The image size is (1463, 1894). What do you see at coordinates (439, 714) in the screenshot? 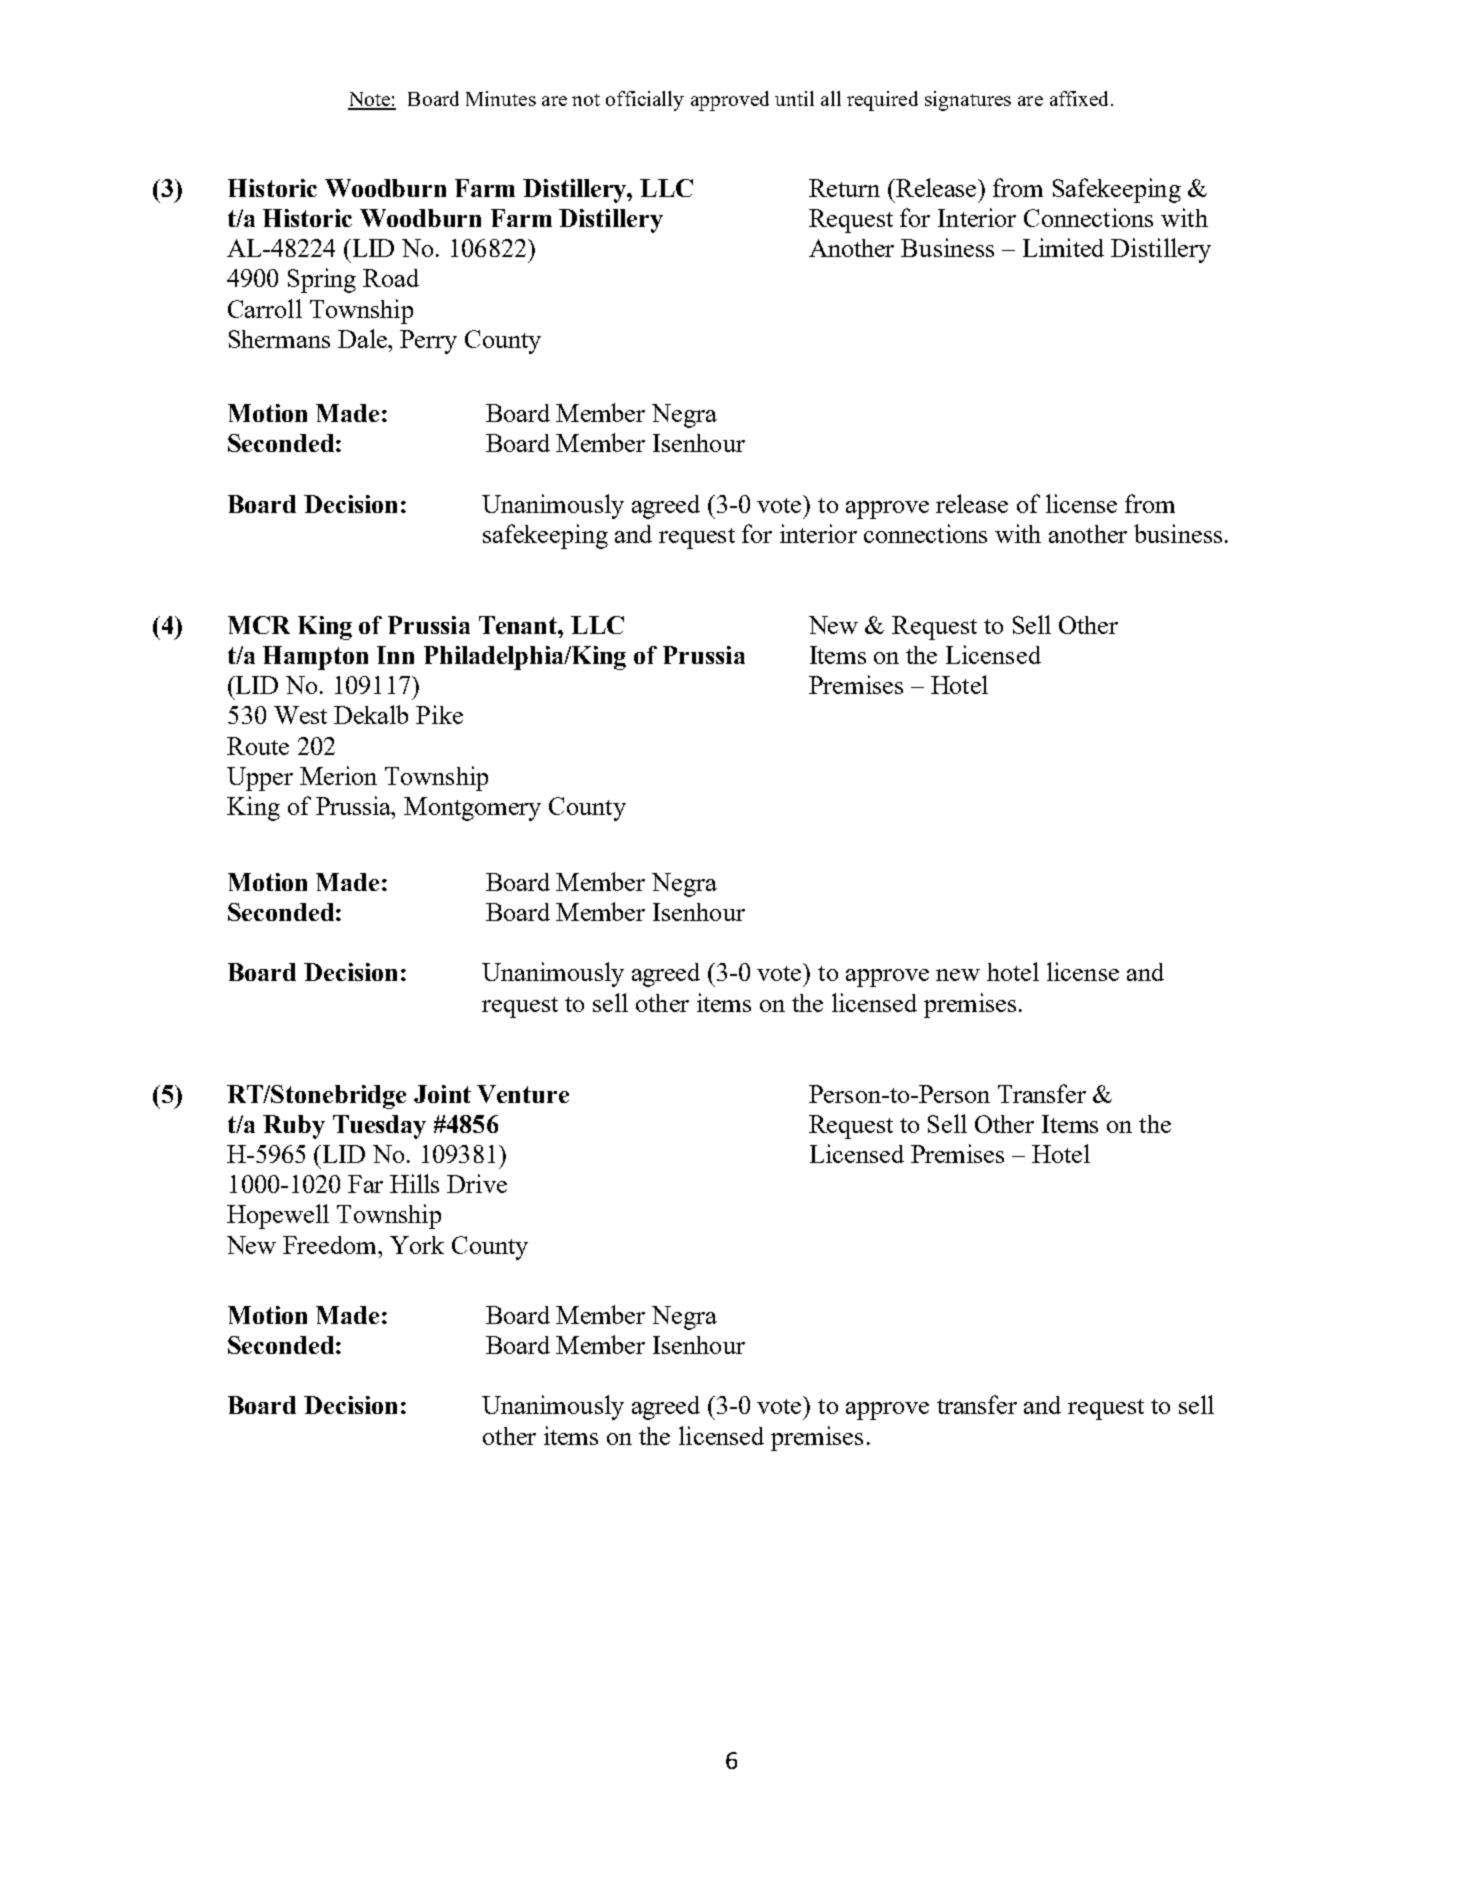
I see `Pike` at bounding box center [439, 714].
